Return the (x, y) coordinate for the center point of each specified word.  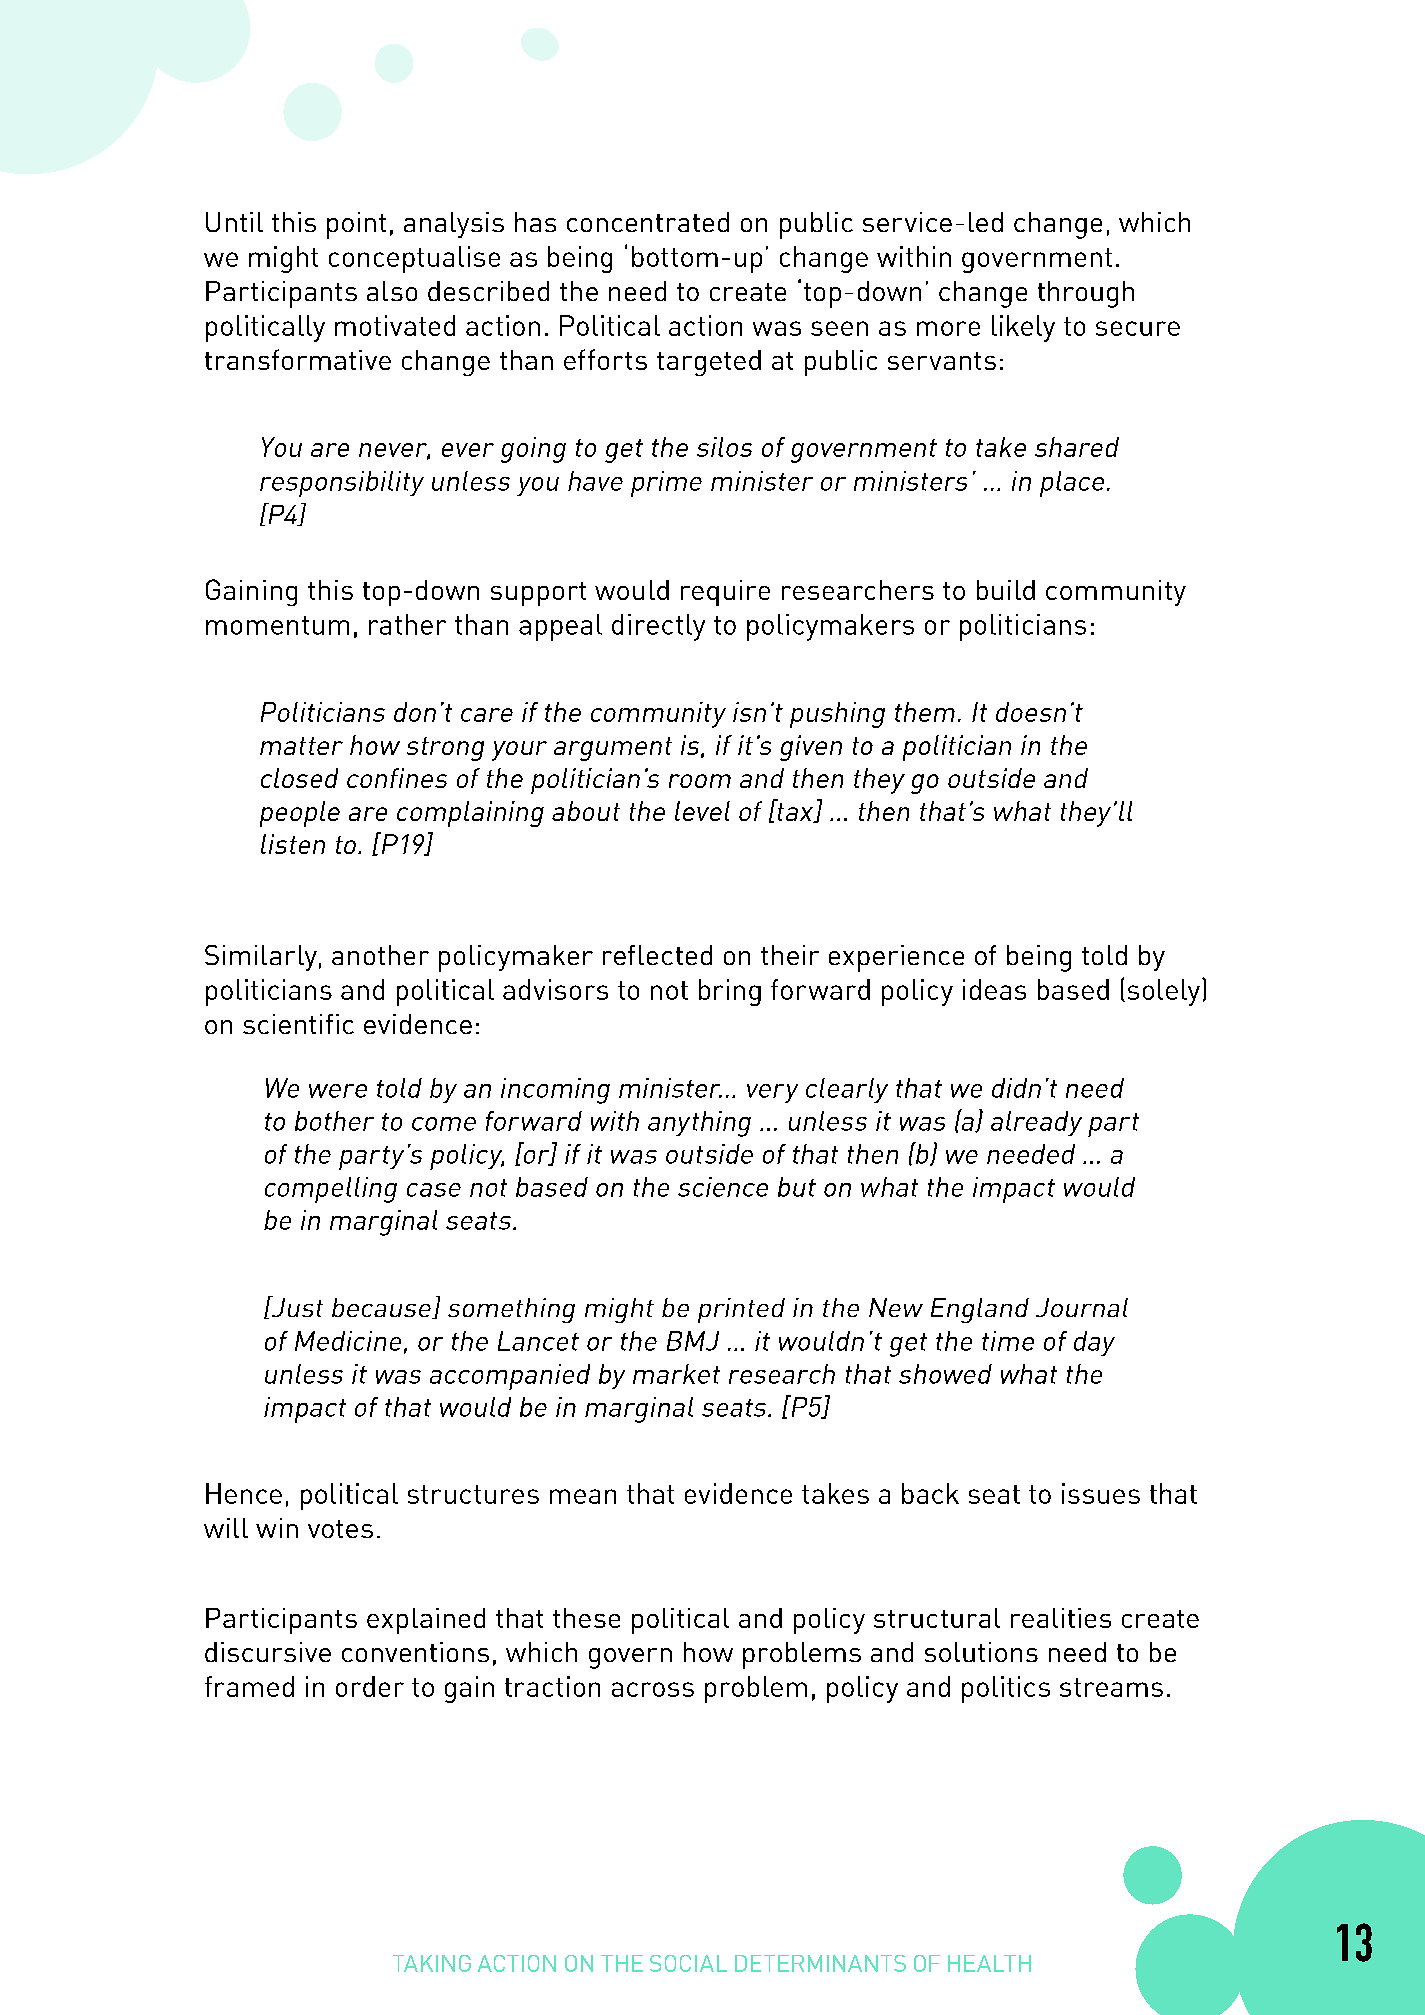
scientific (298, 1024)
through (1086, 294)
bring (730, 992)
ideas (994, 989)
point (356, 225)
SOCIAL (688, 1963)
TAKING (432, 1963)
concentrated (648, 222)
